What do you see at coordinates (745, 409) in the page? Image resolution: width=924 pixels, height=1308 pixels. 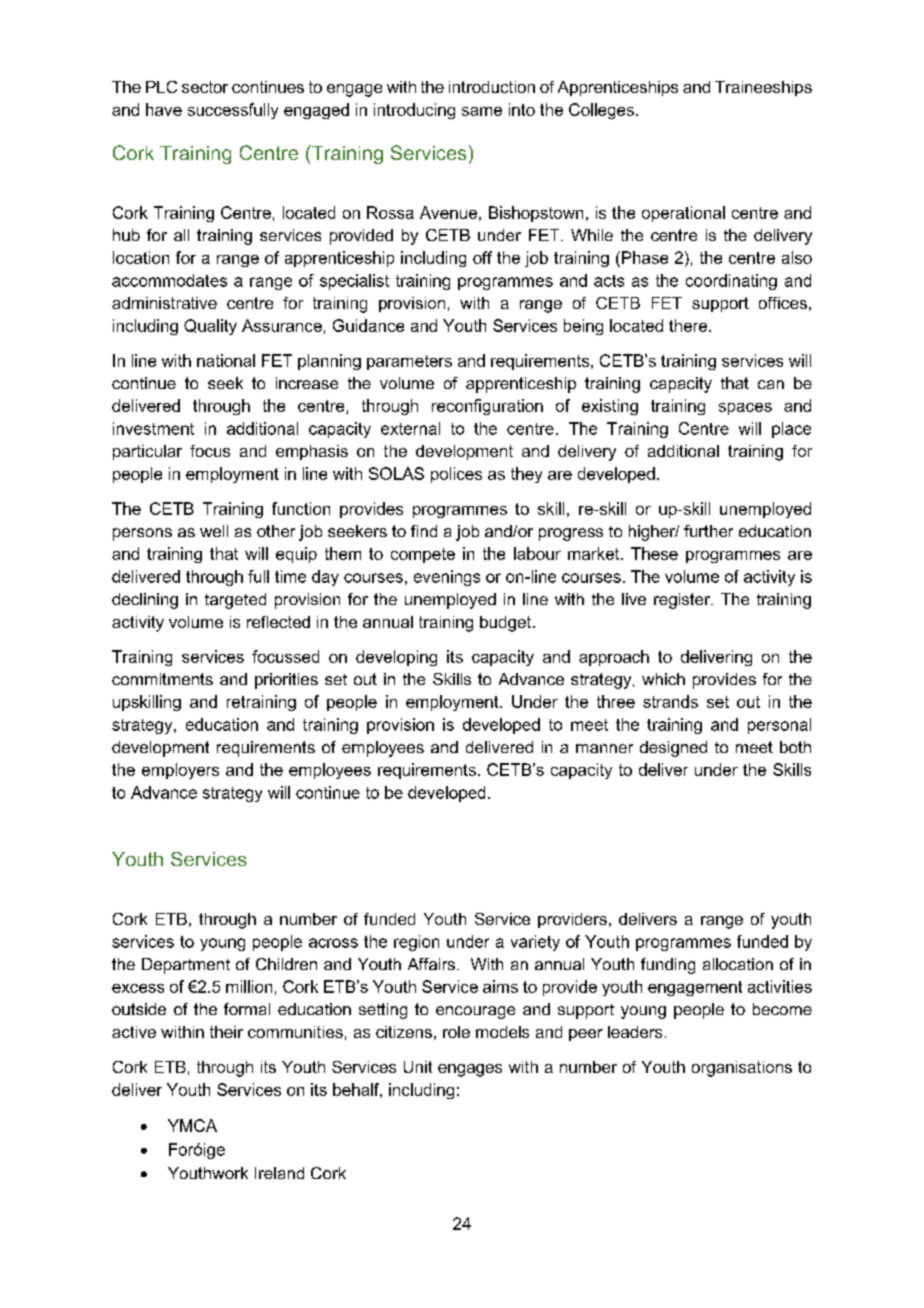 I see `spaces` at bounding box center [745, 409].
